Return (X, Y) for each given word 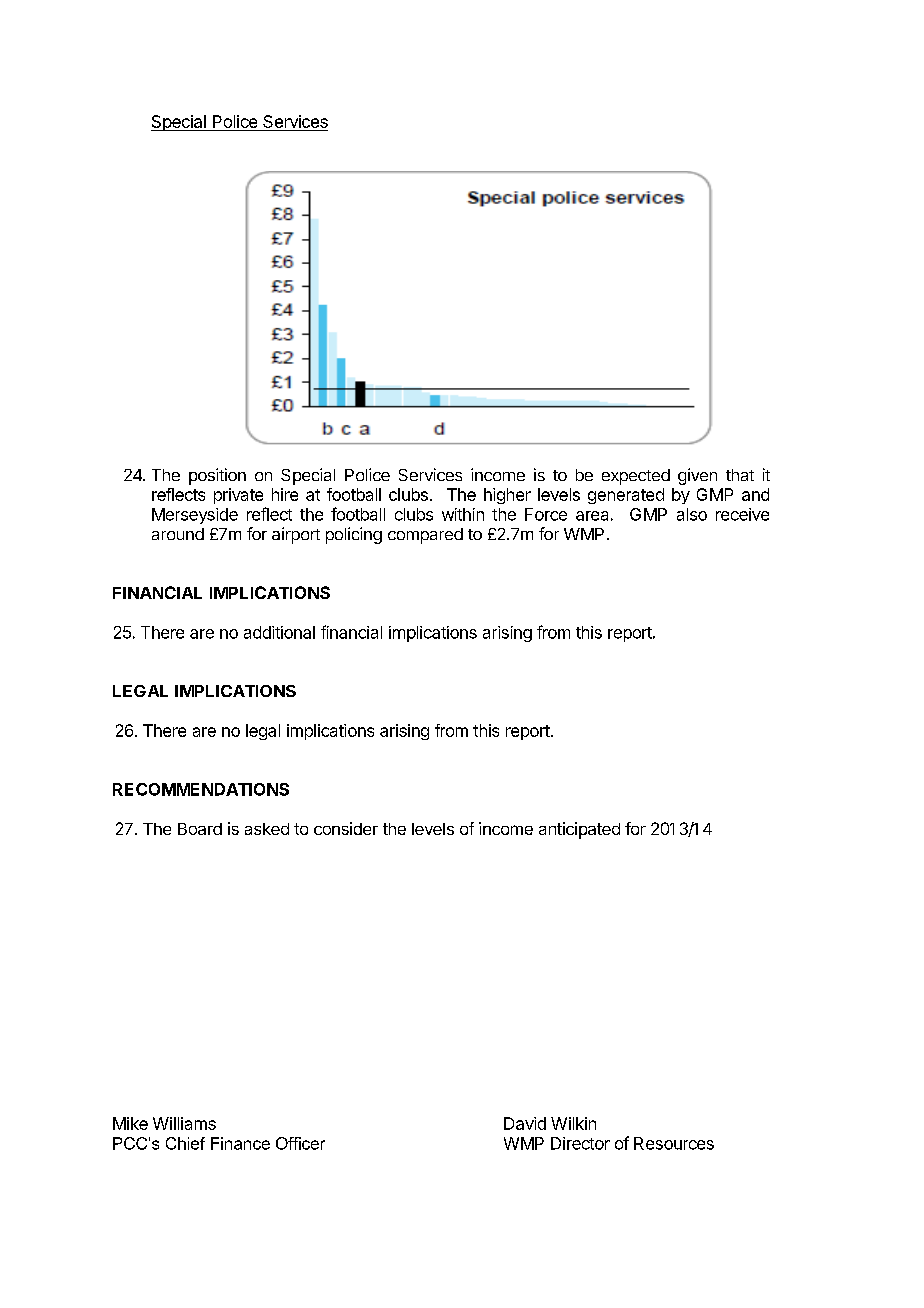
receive (742, 514)
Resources (674, 1143)
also (692, 514)
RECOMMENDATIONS (201, 789)
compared (425, 536)
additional (279, 632)
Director (580, 1143)
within (463, 514)
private (238, 496)
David (525, 1123)
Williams (184, 1123)
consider (346, 828)
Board (200, 829)
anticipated (579, 830)
